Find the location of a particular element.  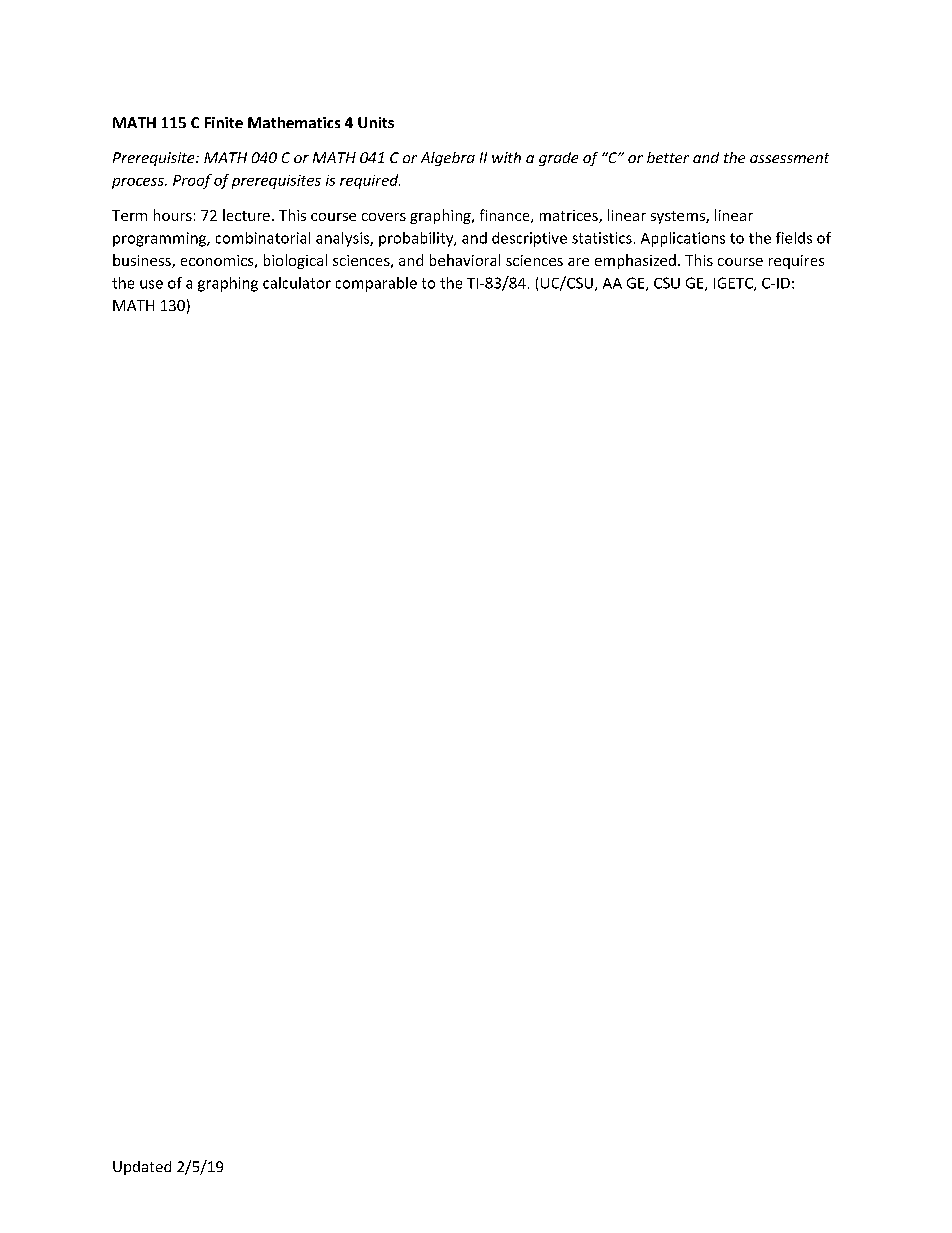

business is located at coordinates (143, 261).
